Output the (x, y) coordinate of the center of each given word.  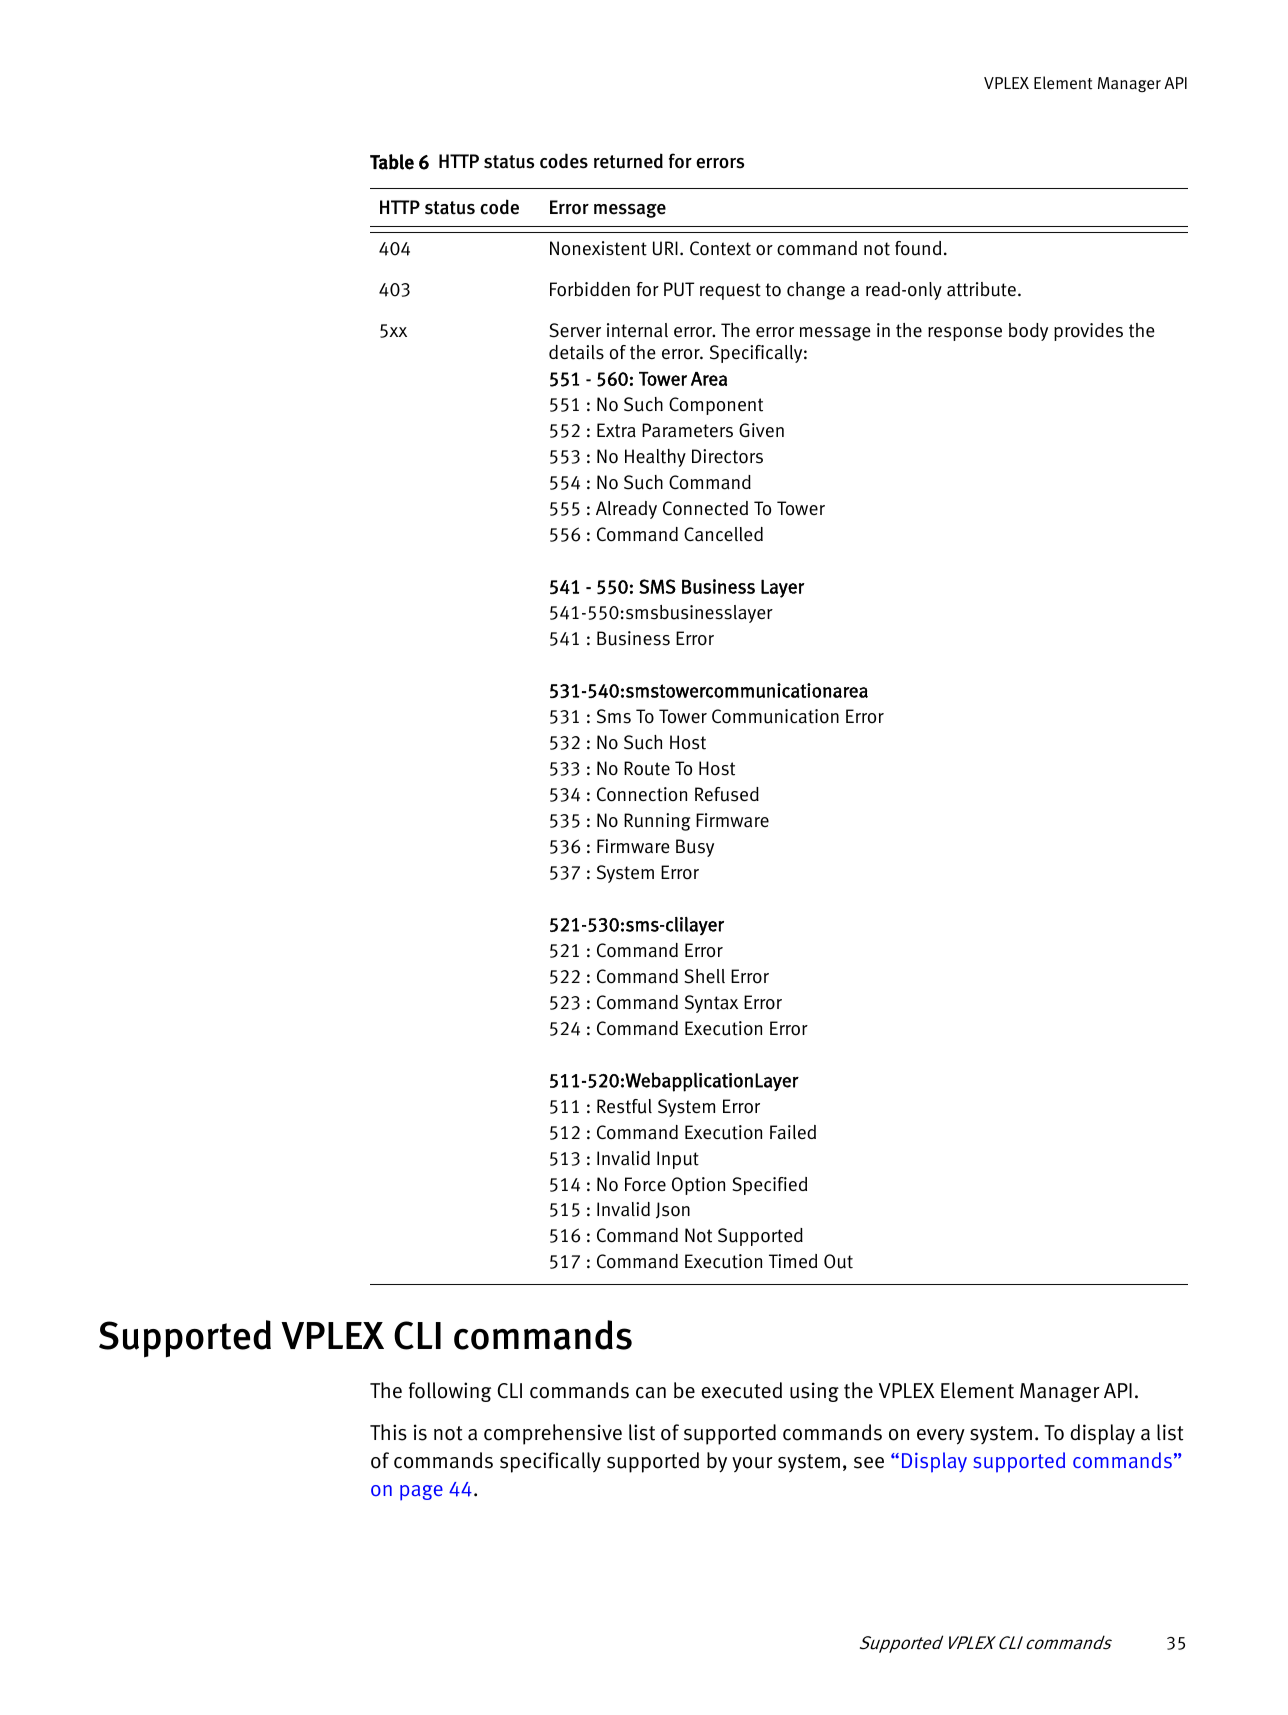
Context (720, 248)
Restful (624, 1106)
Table (392, 162)
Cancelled (723, 534)
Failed (793, 1132)
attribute (981, 289)
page (421, 1493)
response (965, 334)
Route (647, 768)
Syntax (711, 1004)
